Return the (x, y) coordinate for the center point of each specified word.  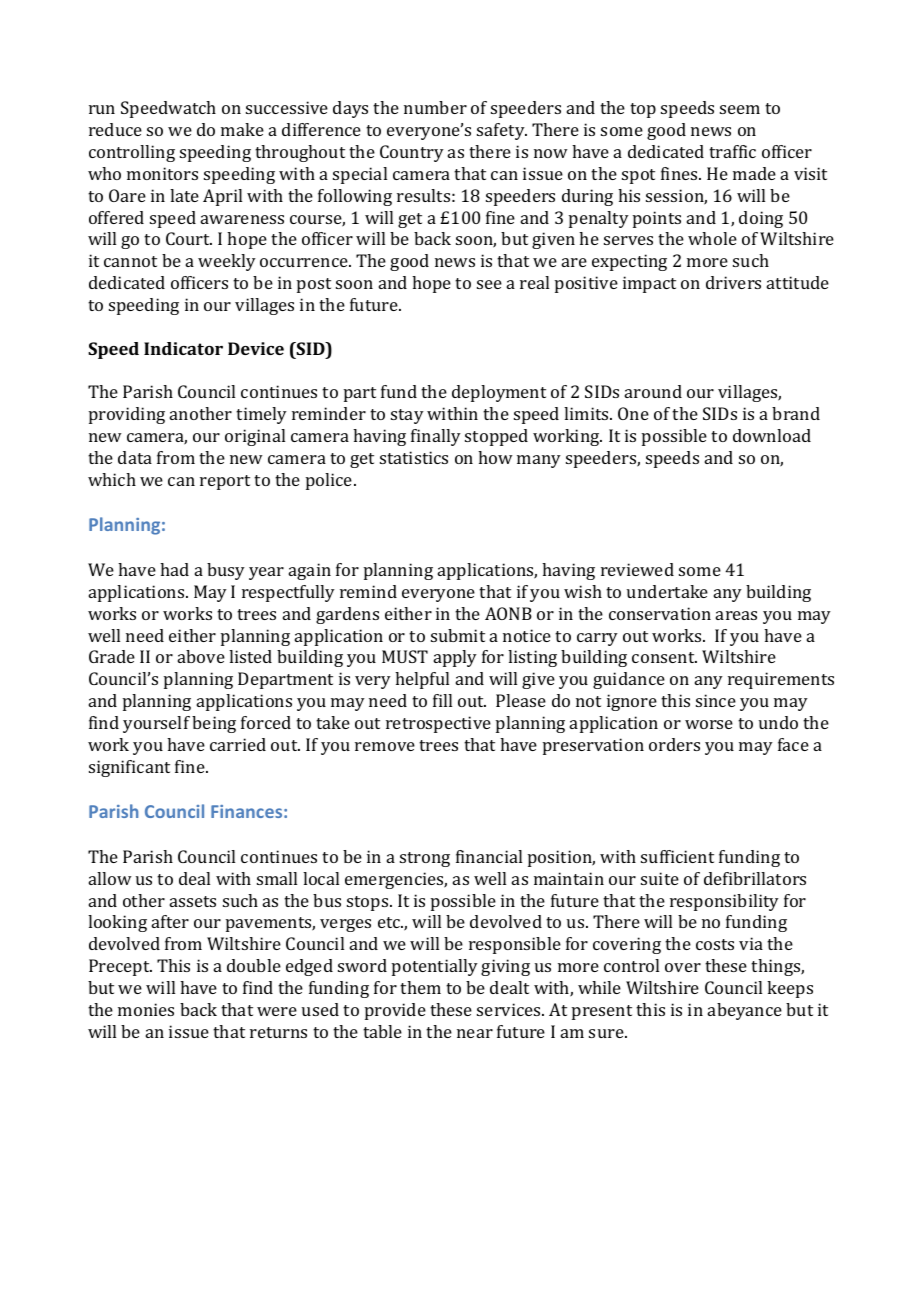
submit (458, 635)
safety (502, 131)
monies (146, 1009)
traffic (732, 151)
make (242, 129)
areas (736, 615)
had (174, 569)
